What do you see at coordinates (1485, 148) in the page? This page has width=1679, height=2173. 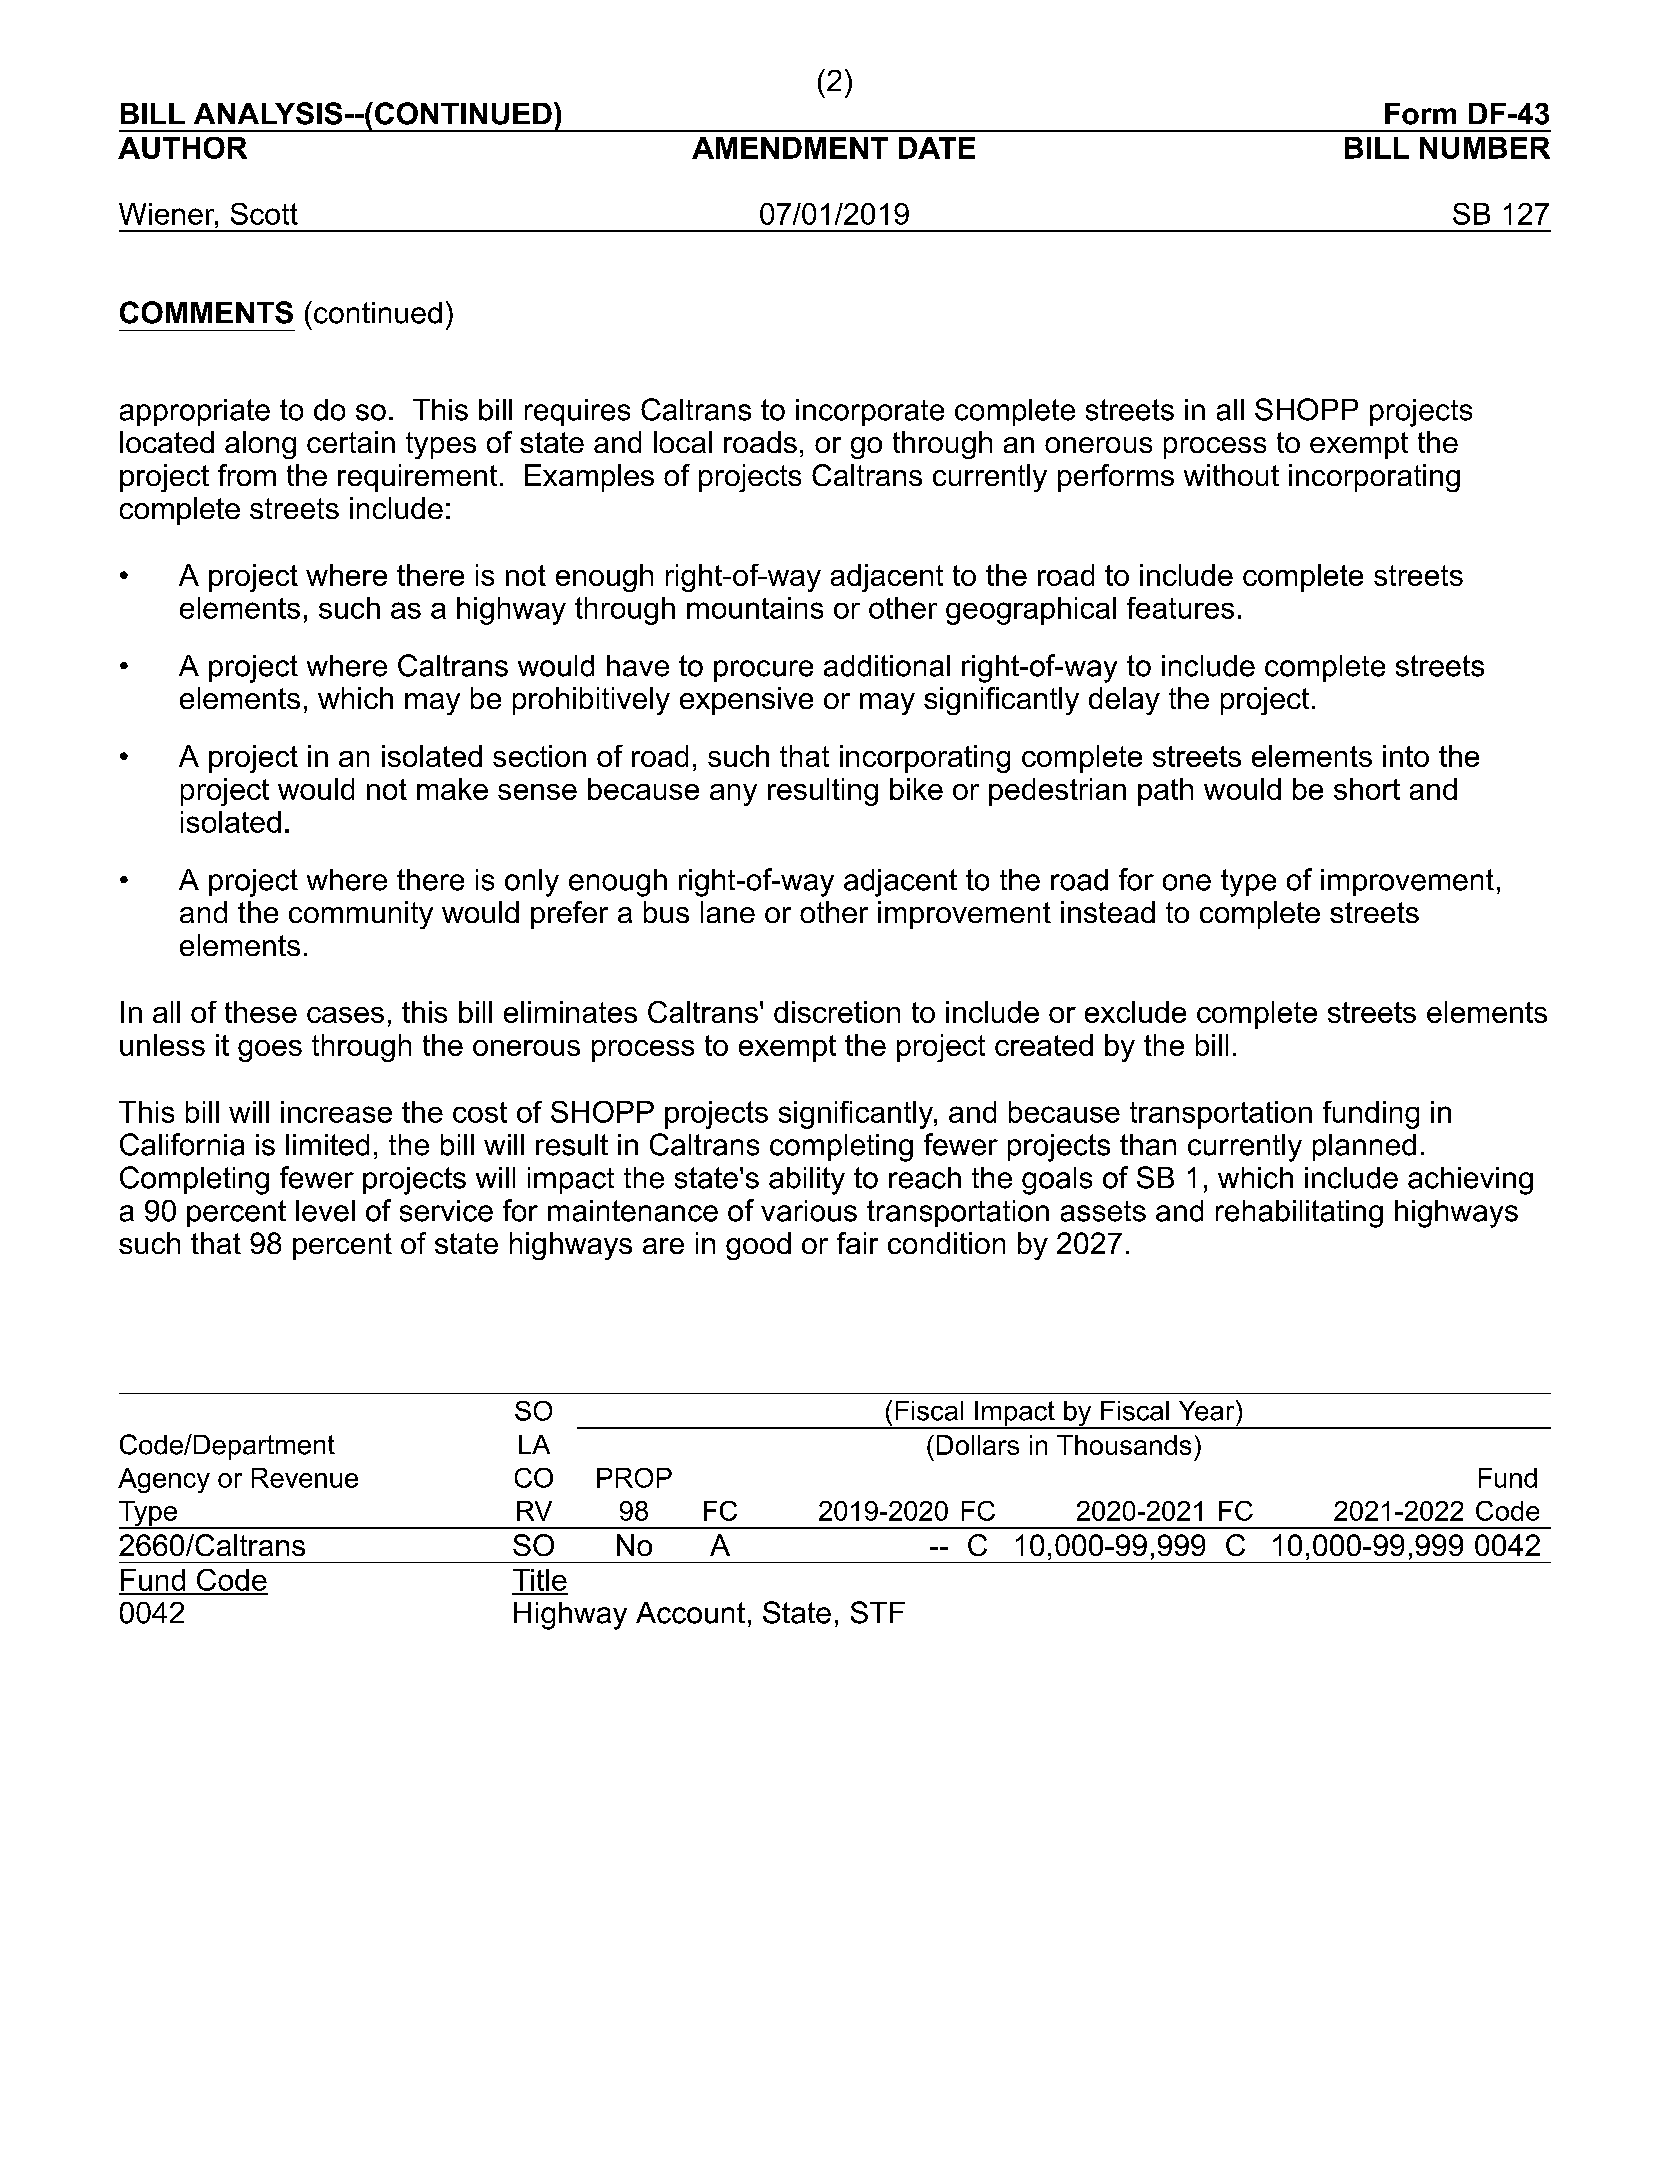 I see `NUMBER` at bounding box center [1485, 148].
